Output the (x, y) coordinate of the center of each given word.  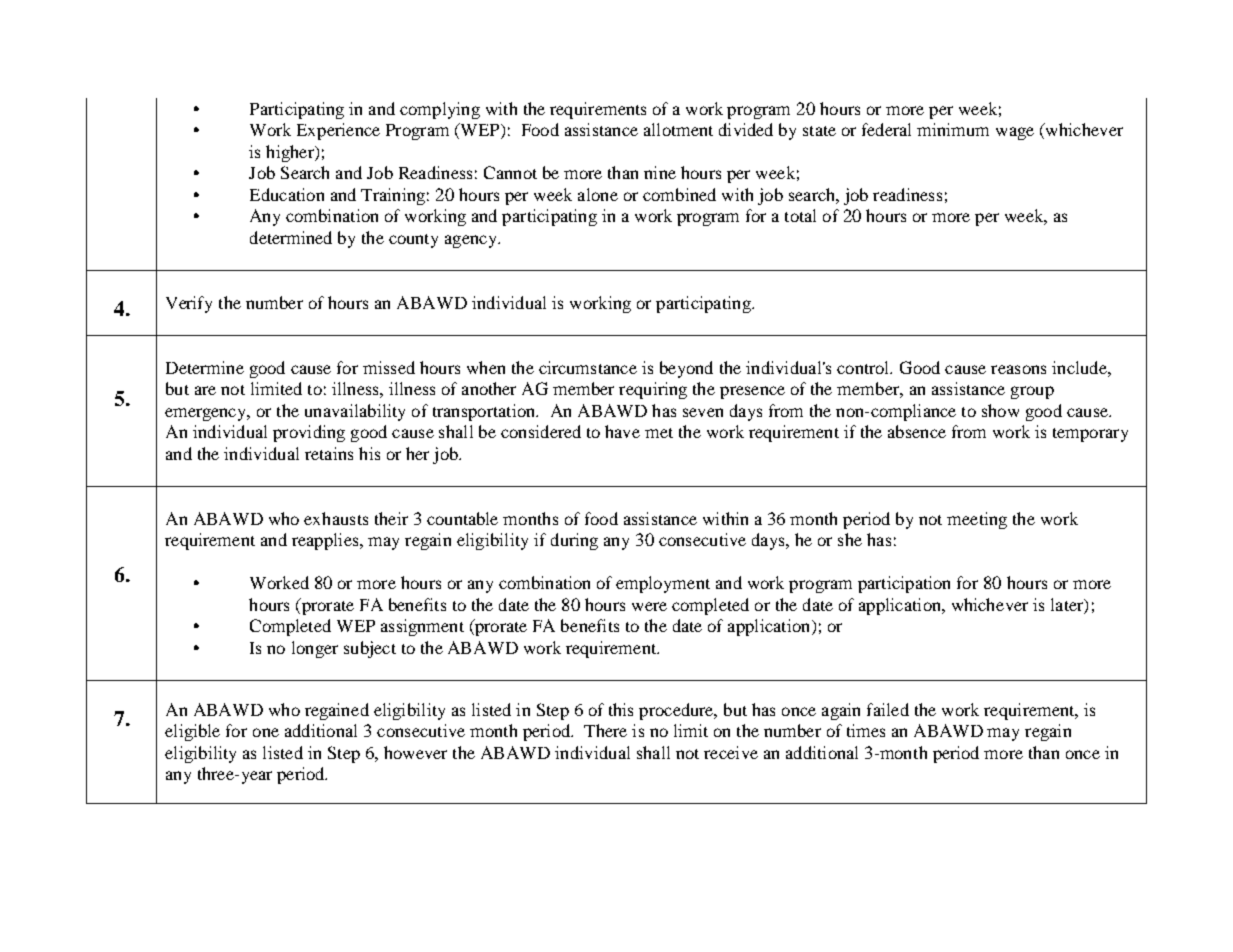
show (1000, 410)
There (605, 730)
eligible (192, 732)
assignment (422, 627)
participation (904, 584)
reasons (1018, 369)
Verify (189, 304)
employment (663, 584)
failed (888, 709)
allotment (678, 129)
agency (472, 241)
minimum (953, 129)
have (622, 431)
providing (309, 433)
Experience (338, 131)
